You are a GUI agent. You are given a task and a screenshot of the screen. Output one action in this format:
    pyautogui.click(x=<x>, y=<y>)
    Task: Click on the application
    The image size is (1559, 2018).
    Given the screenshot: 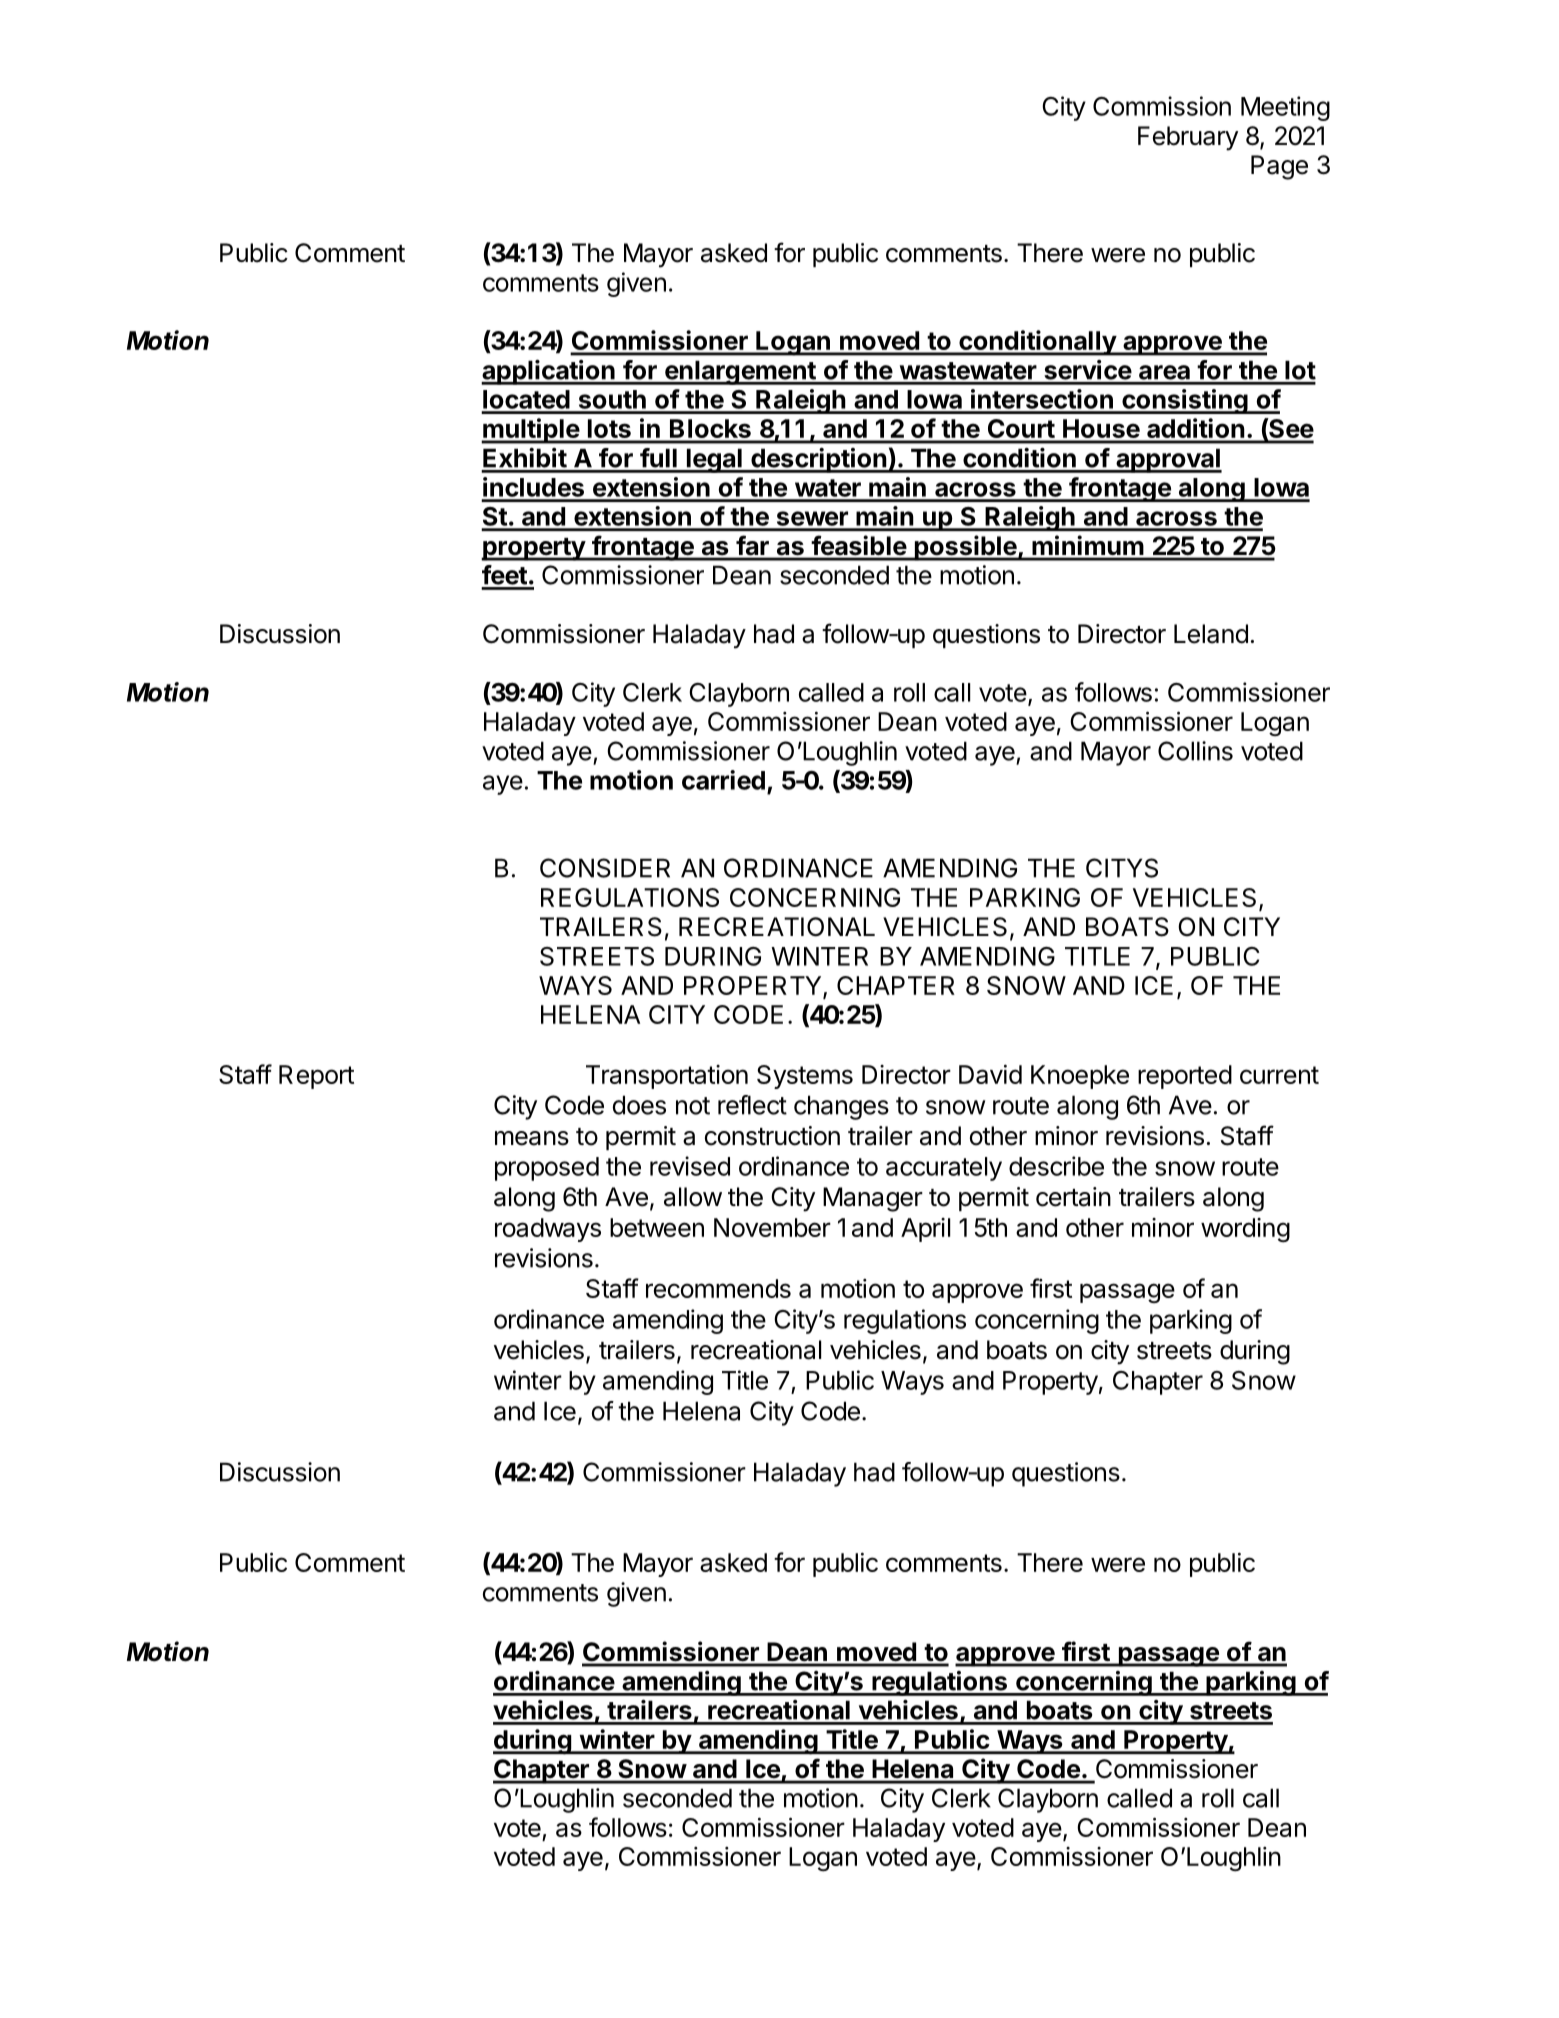 What is the action you would take?
    pyautogui.click(x=549, y=372)
